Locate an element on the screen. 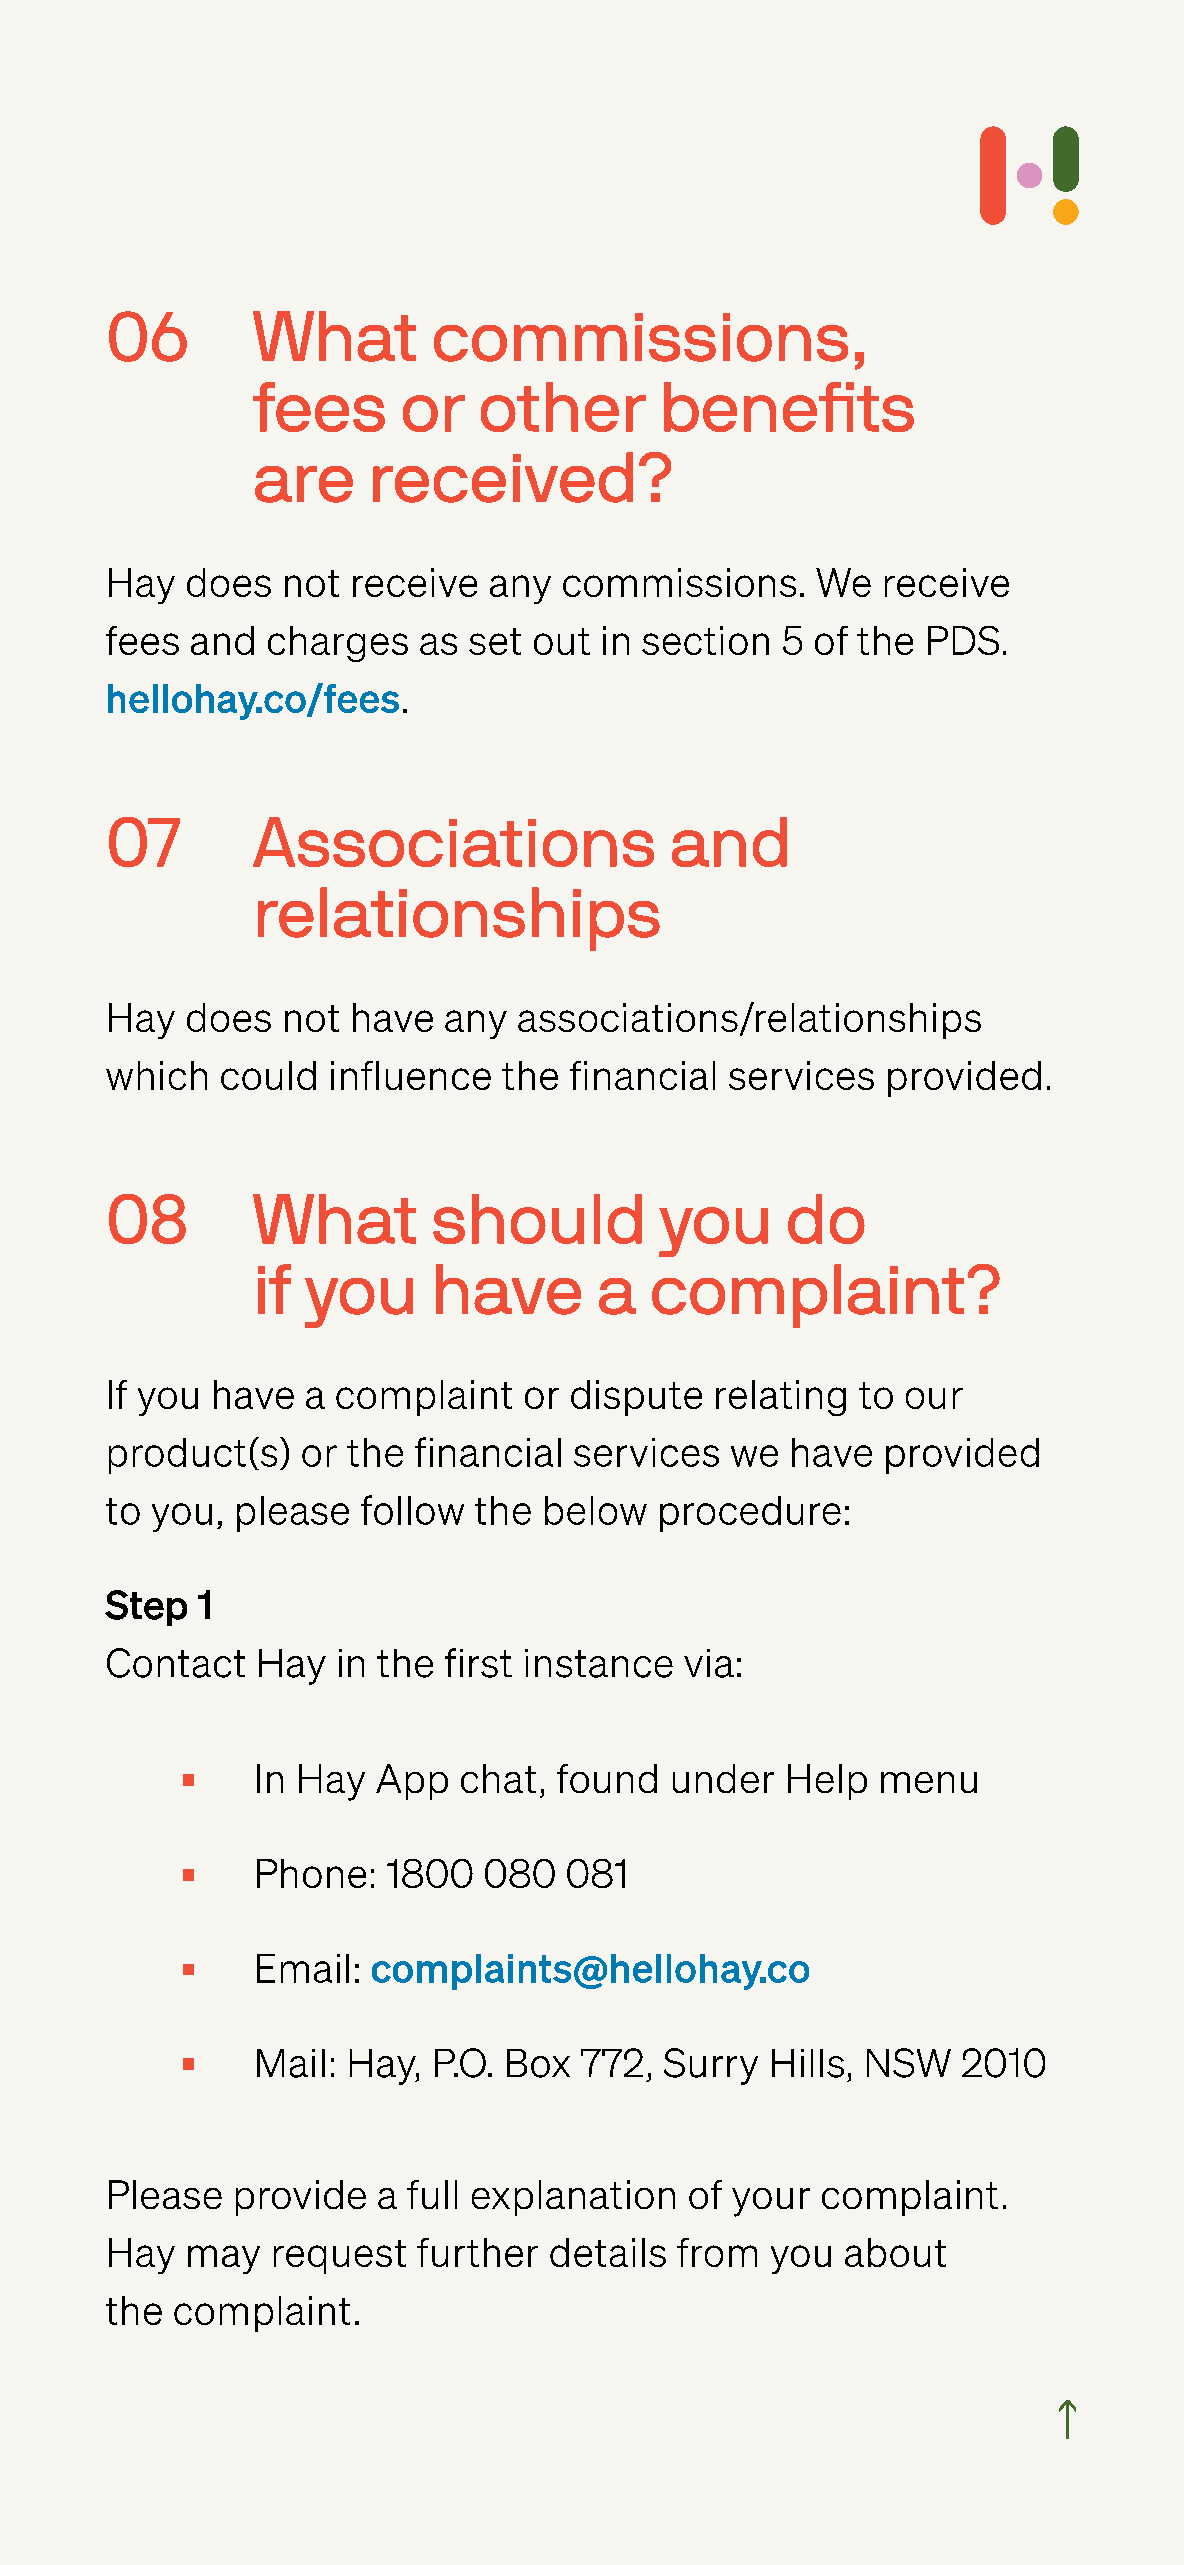  should is located at coordinates (537, 1219).
